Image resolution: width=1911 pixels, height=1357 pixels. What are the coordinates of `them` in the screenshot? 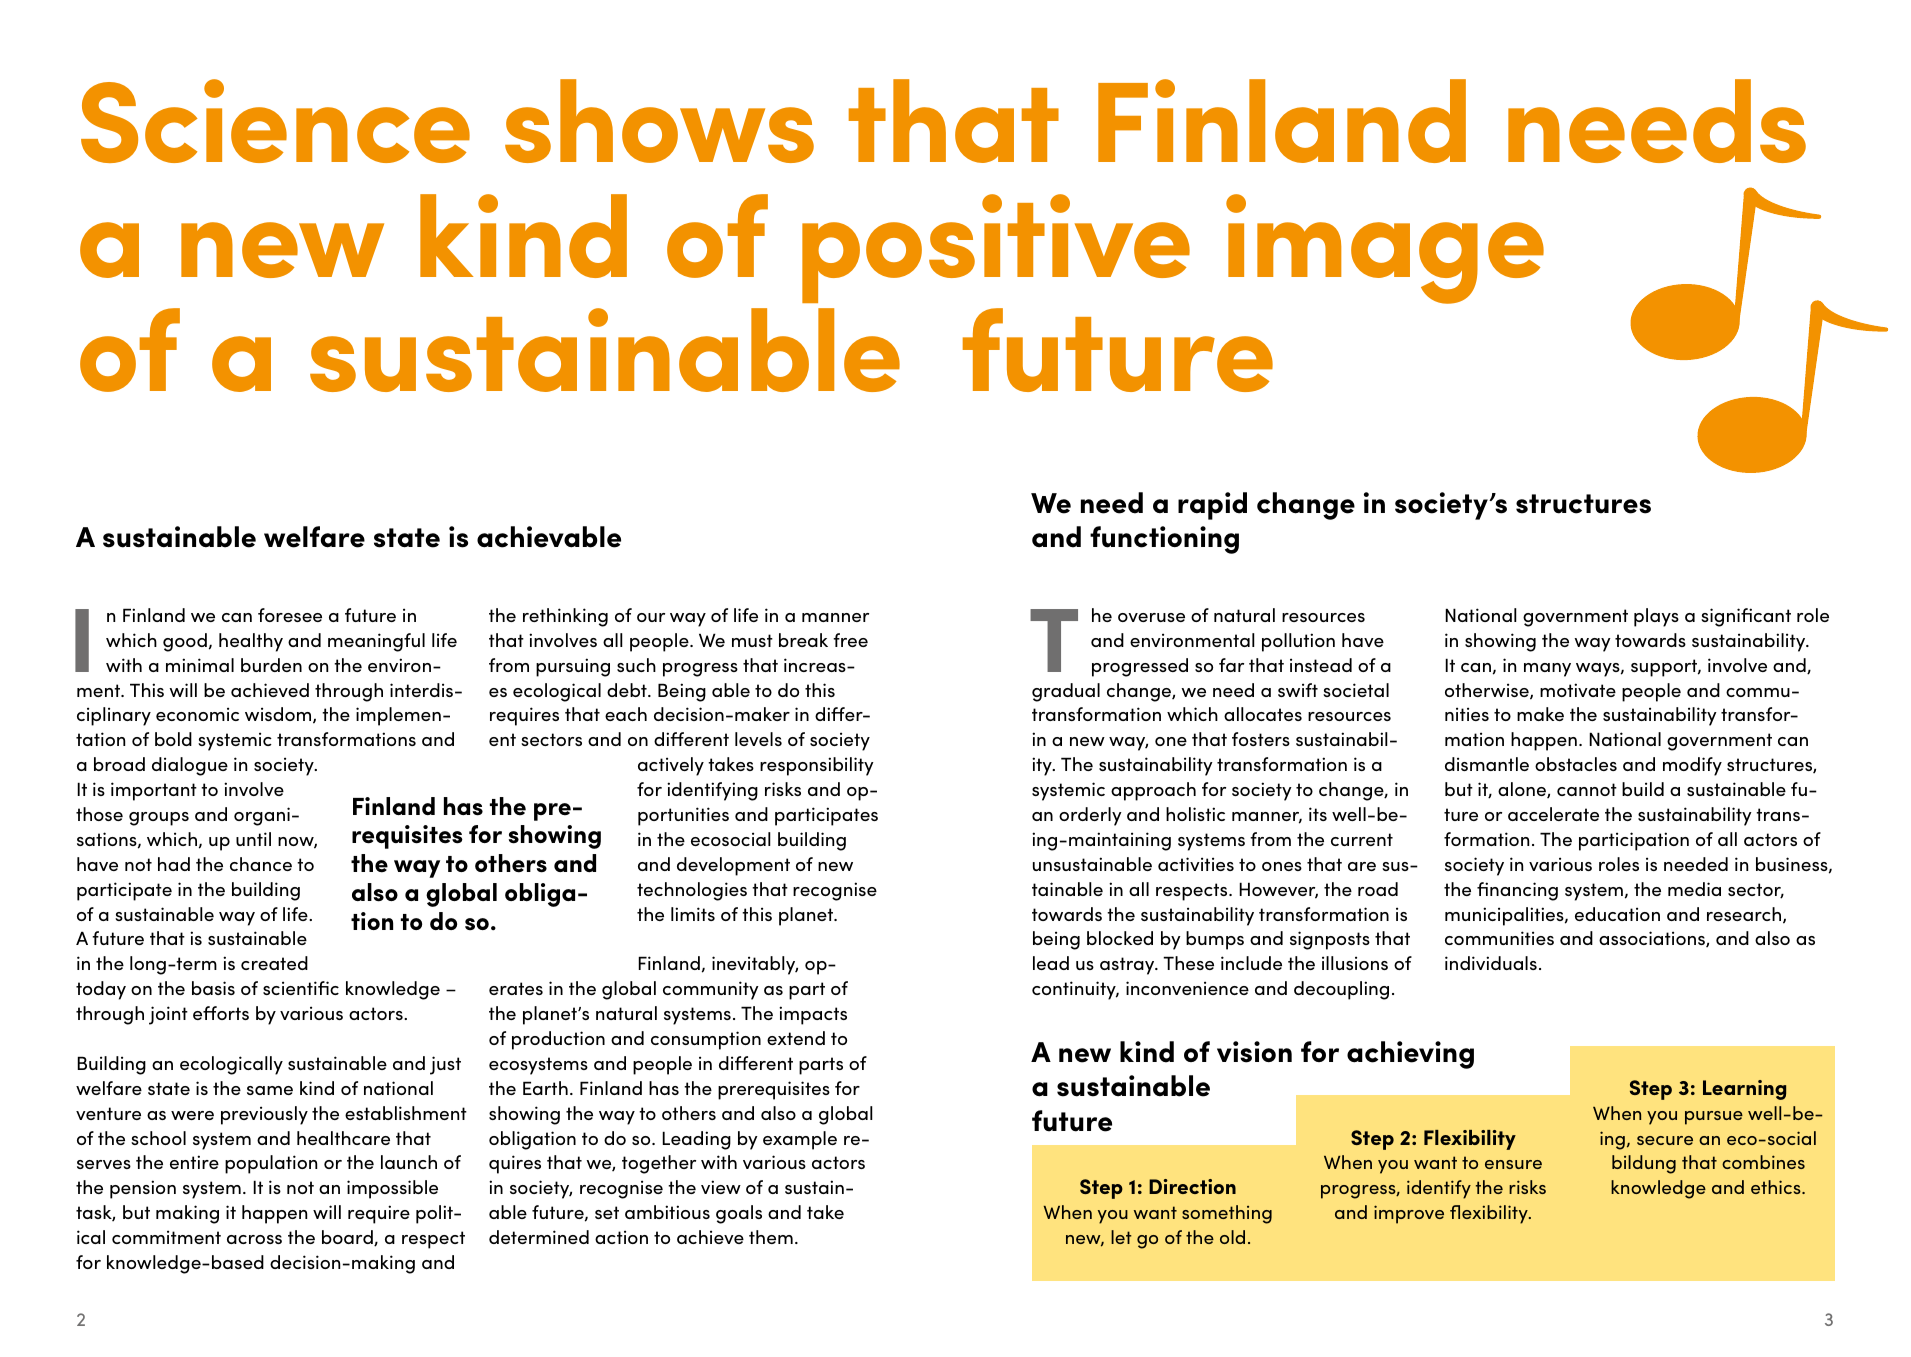 It's located at (771, 1237).
